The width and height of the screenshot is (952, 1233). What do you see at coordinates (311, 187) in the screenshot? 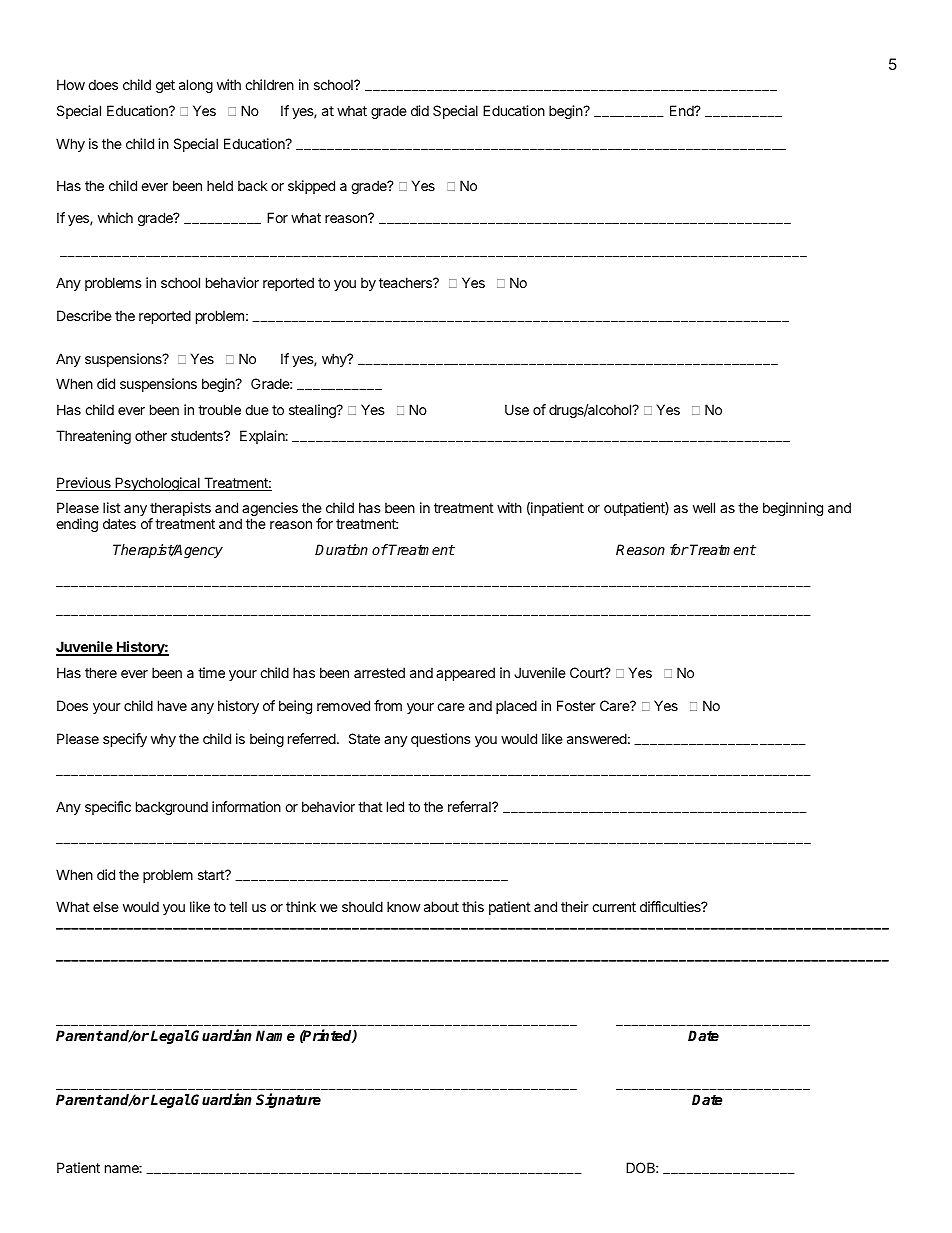
I see `skipped` at bounding box center [311, 187].
